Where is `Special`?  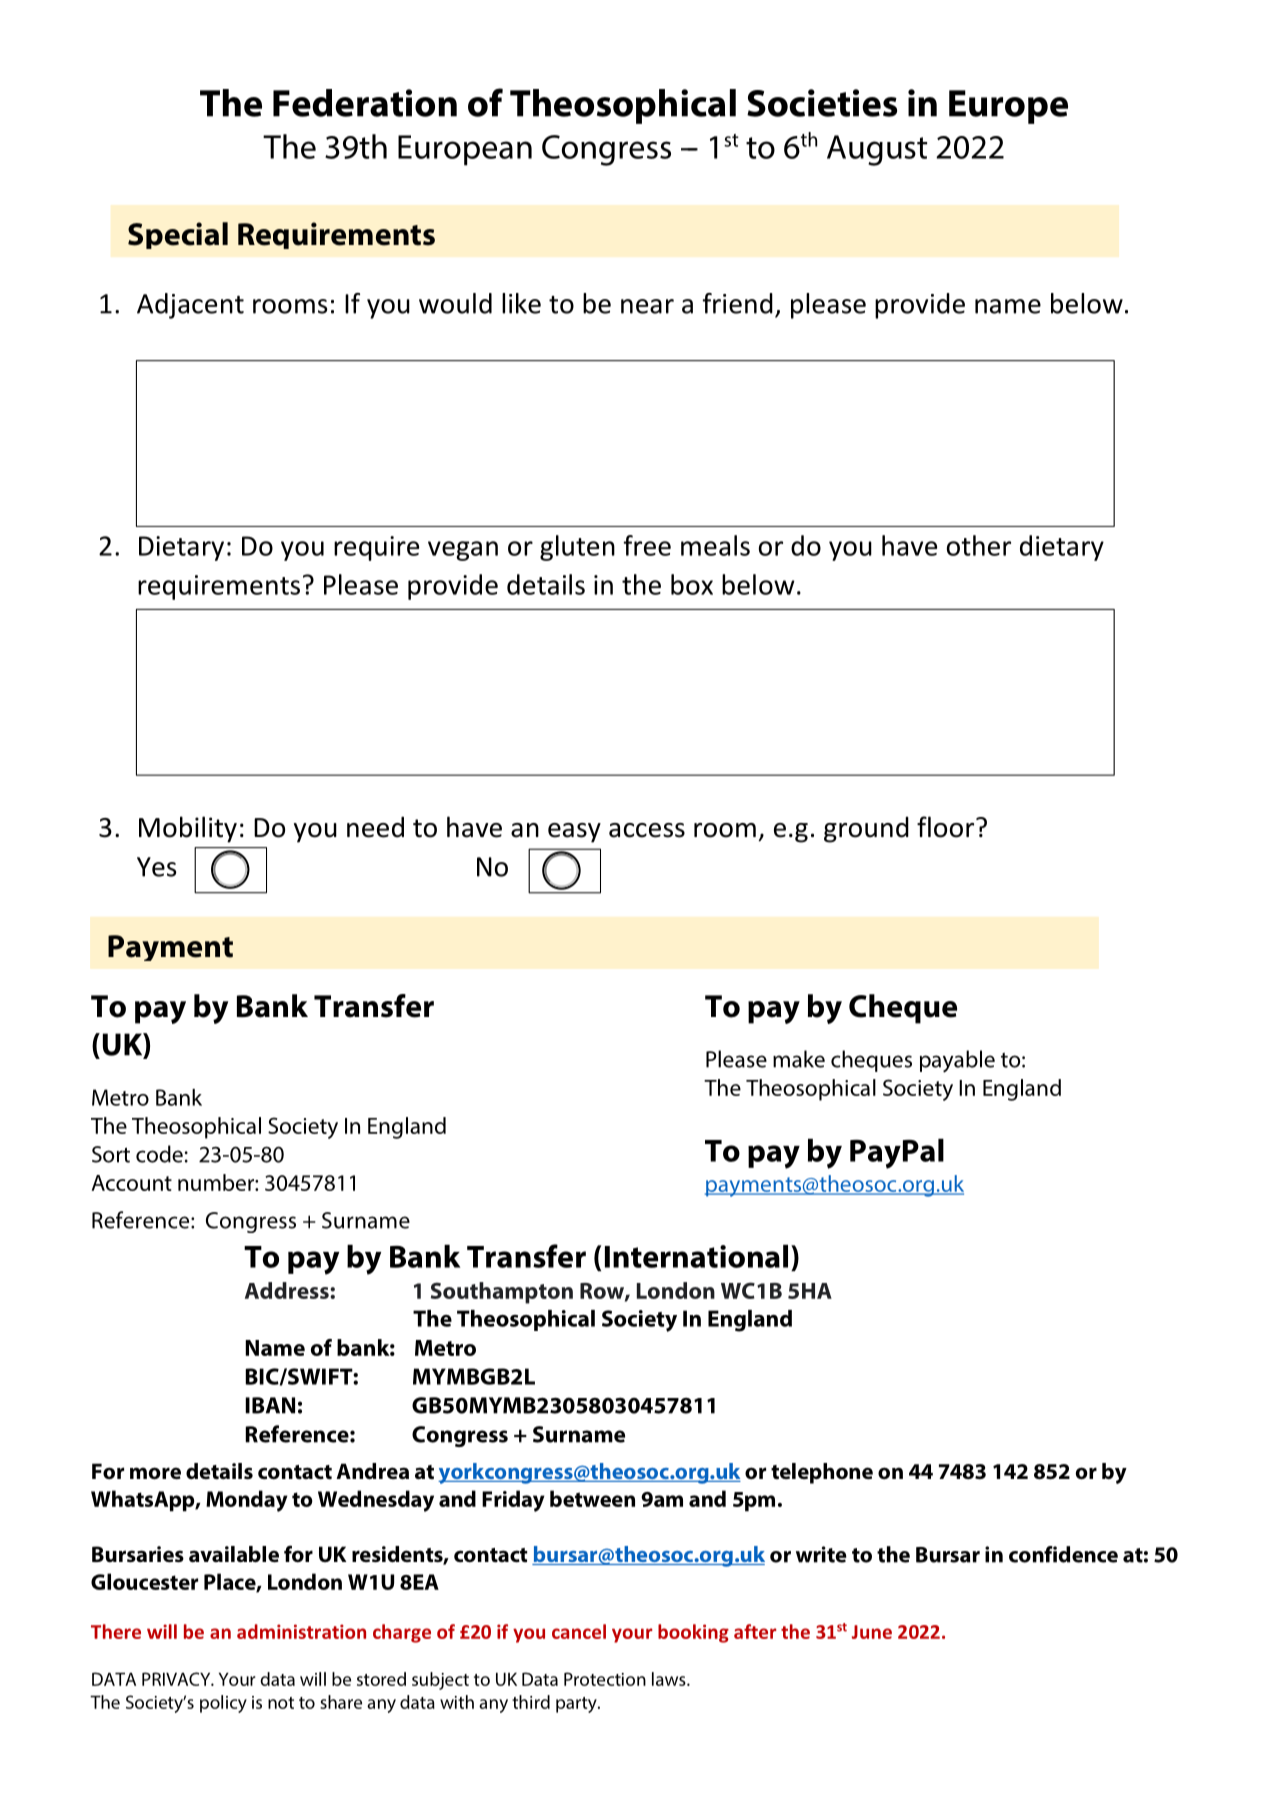
Special is located at coordinates (178, 235).
